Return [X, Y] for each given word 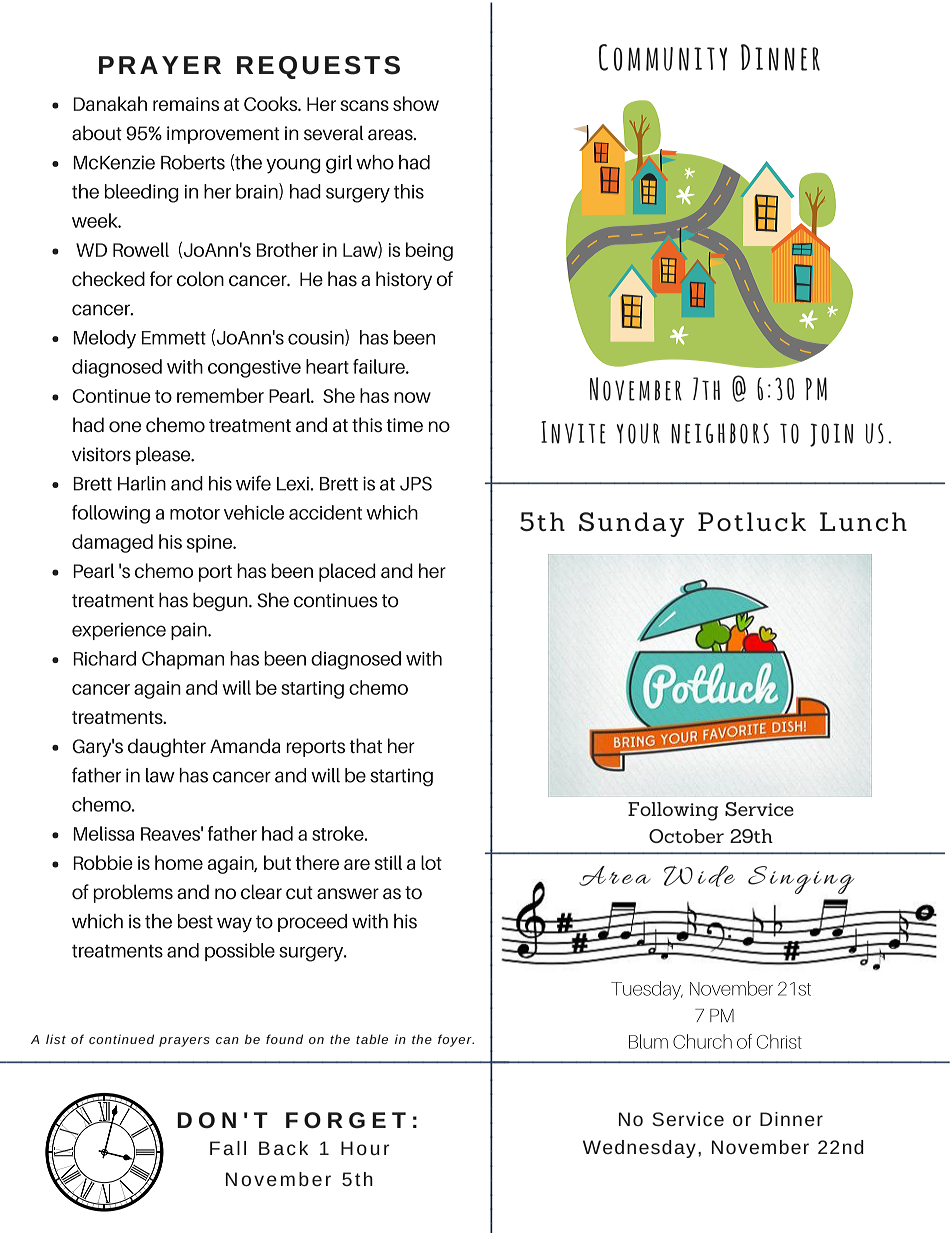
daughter [167, 747]
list [56, 1039]
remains [186, 104]
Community [663, 57]
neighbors [720, 433]
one [125, 426]
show [416, 103]
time [404, 425]
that [366, 746]
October [686, 836]
